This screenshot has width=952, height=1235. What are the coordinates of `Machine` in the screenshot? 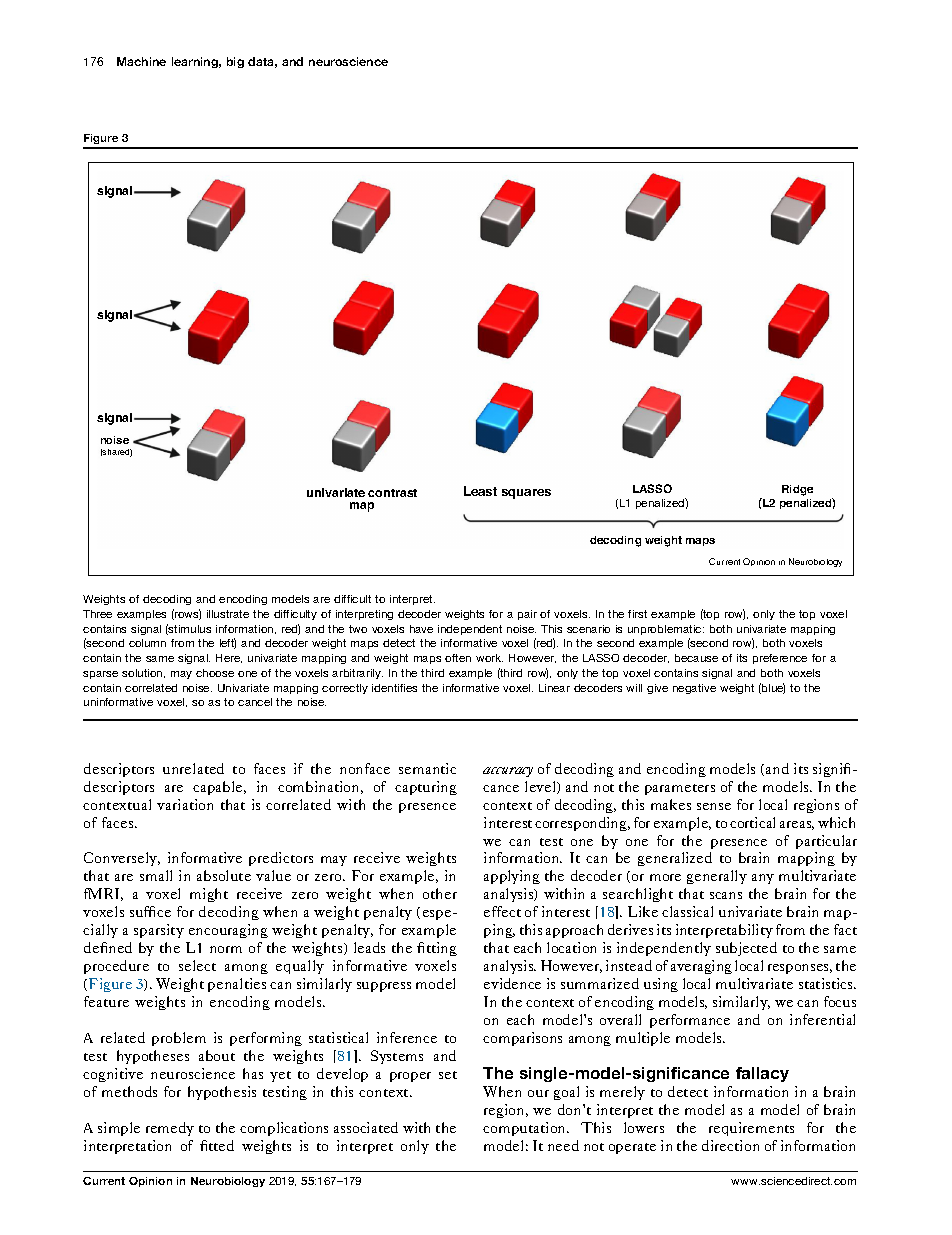 It's located at (141, 61).
